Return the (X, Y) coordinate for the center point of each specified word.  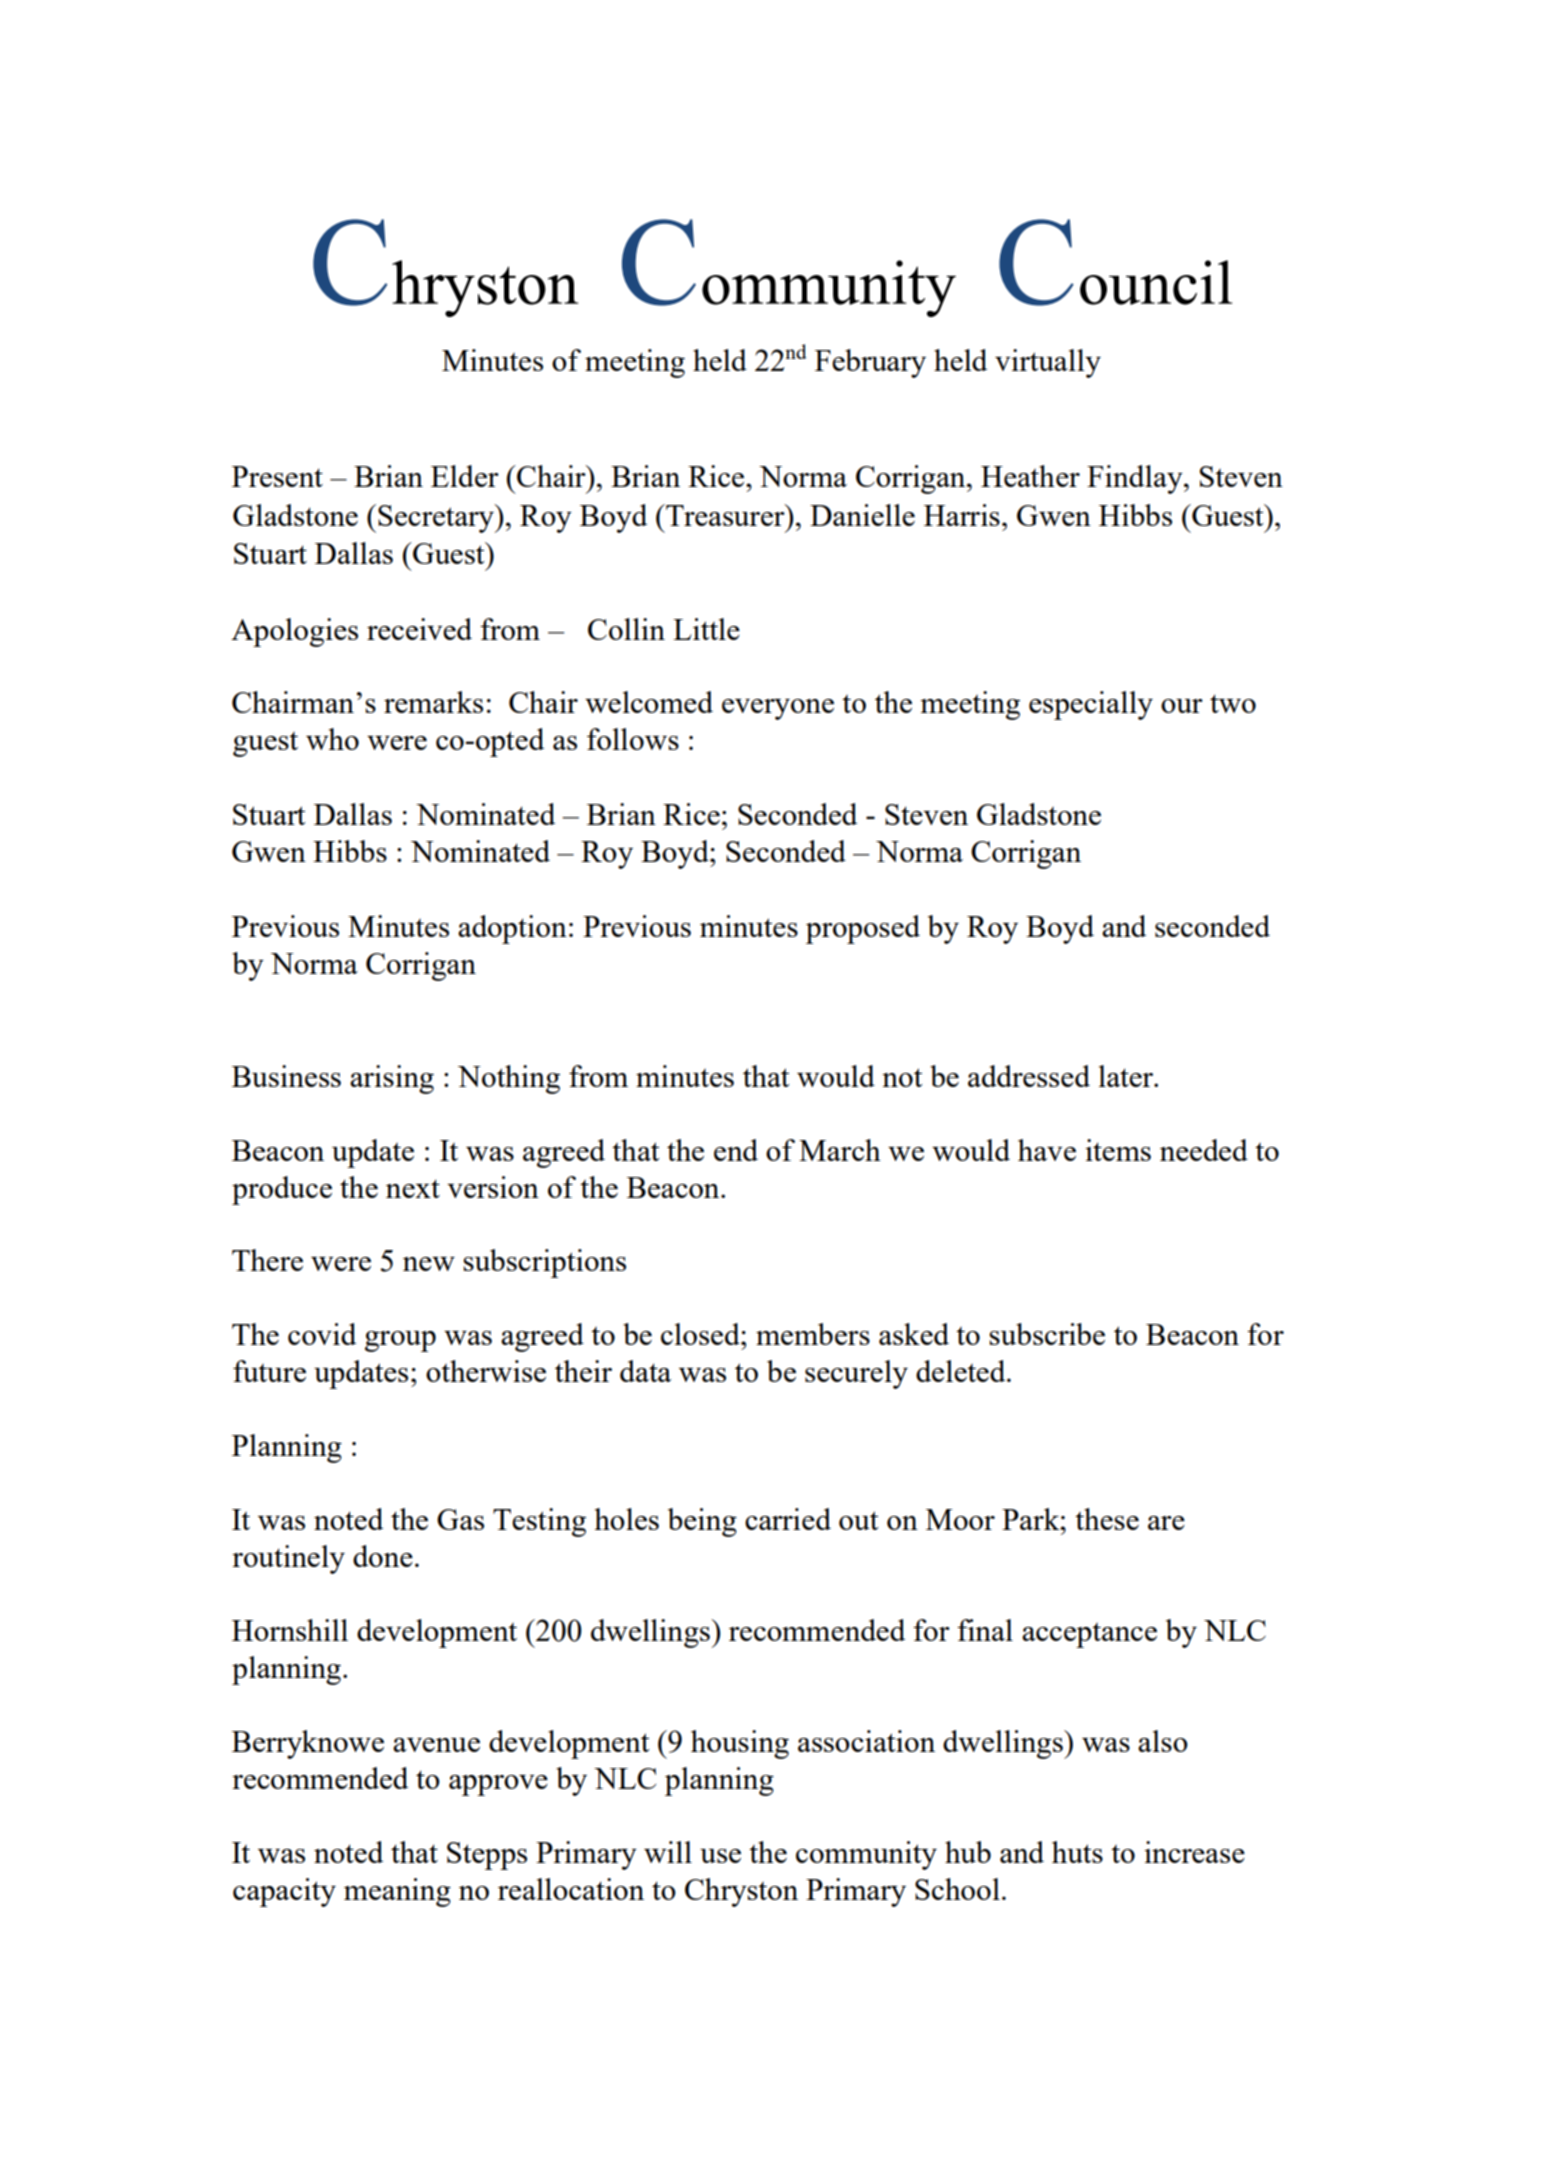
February (870, 363)
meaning (397, 1892)
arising (392, 1079)
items (1118, 1150)
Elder (465, 476)
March (840, 1150)
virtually (1048, 363)
